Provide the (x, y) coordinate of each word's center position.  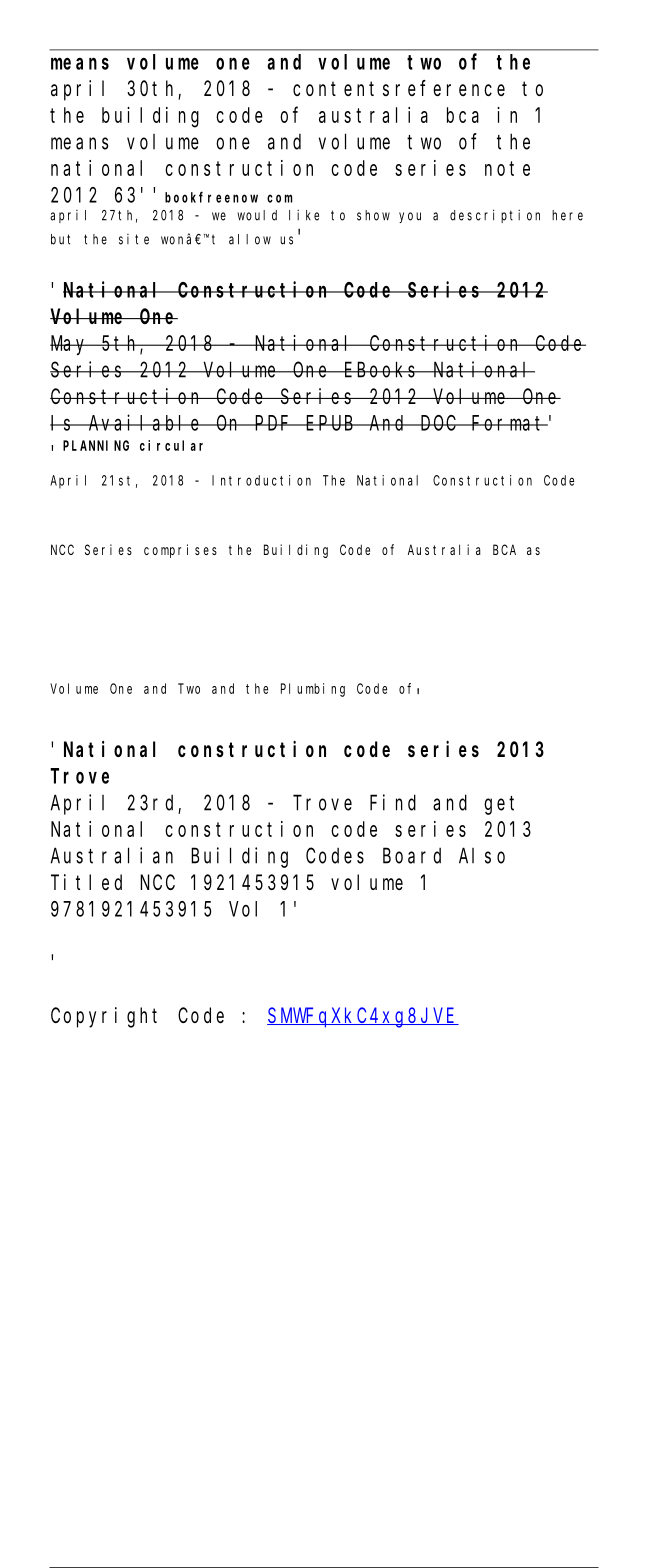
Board (412, 855)
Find (393, 802)
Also (482, 855)
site (134, 239)
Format (509, 423)
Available (145, 422)
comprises (180, 551)
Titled (86, 882)
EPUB (331, 423)
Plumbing (313, 690)
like (304, 215)
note (507, 168)
